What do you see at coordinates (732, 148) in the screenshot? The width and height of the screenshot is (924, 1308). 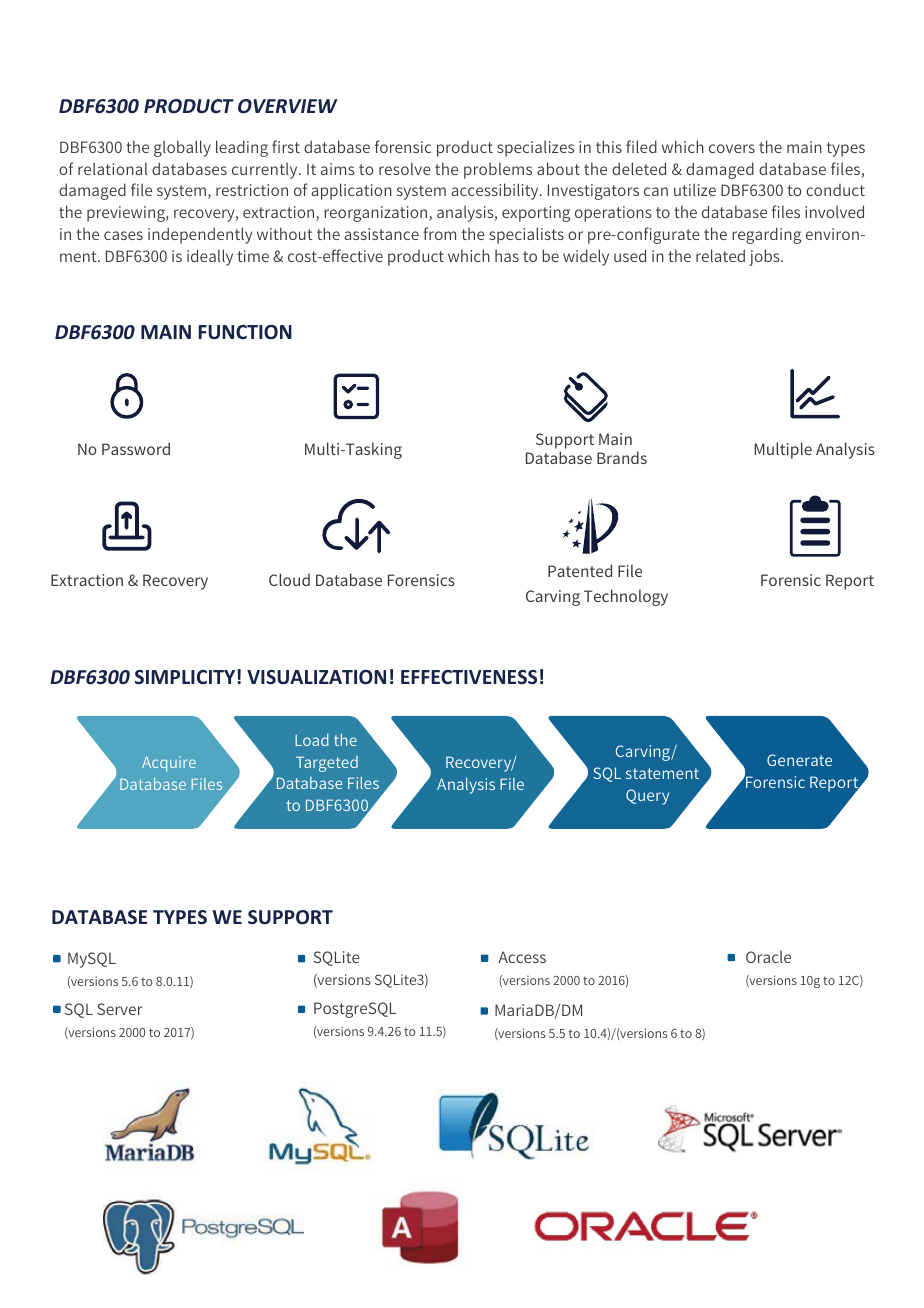 I see `covers` at bounding box center [732, 148].
